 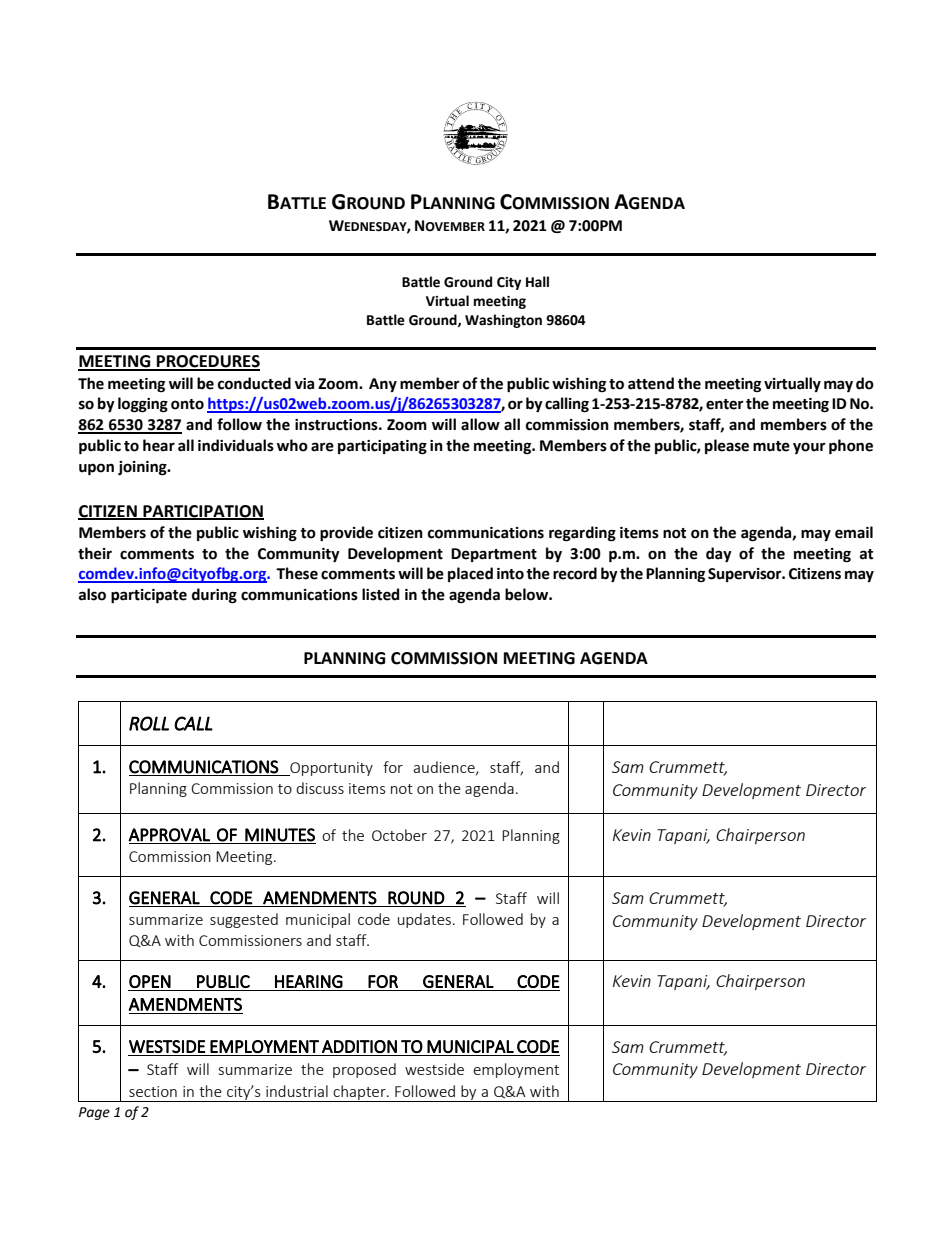 What do you see at coordinates (503, 321) in the page?
I see `Washington` at bounding box center [503, 321].
